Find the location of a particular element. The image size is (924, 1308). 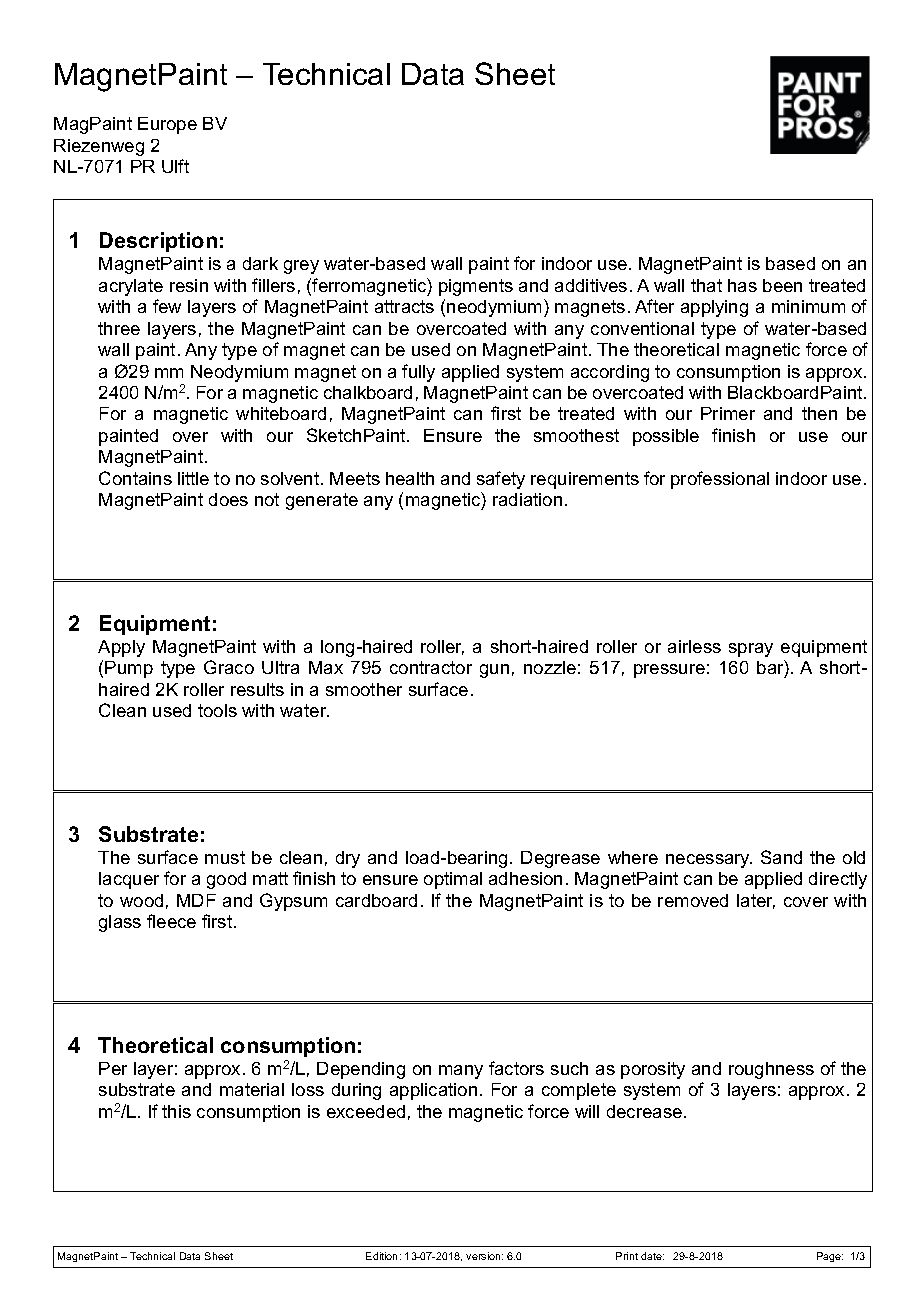

pigments is located at coordinates (476, 287).
